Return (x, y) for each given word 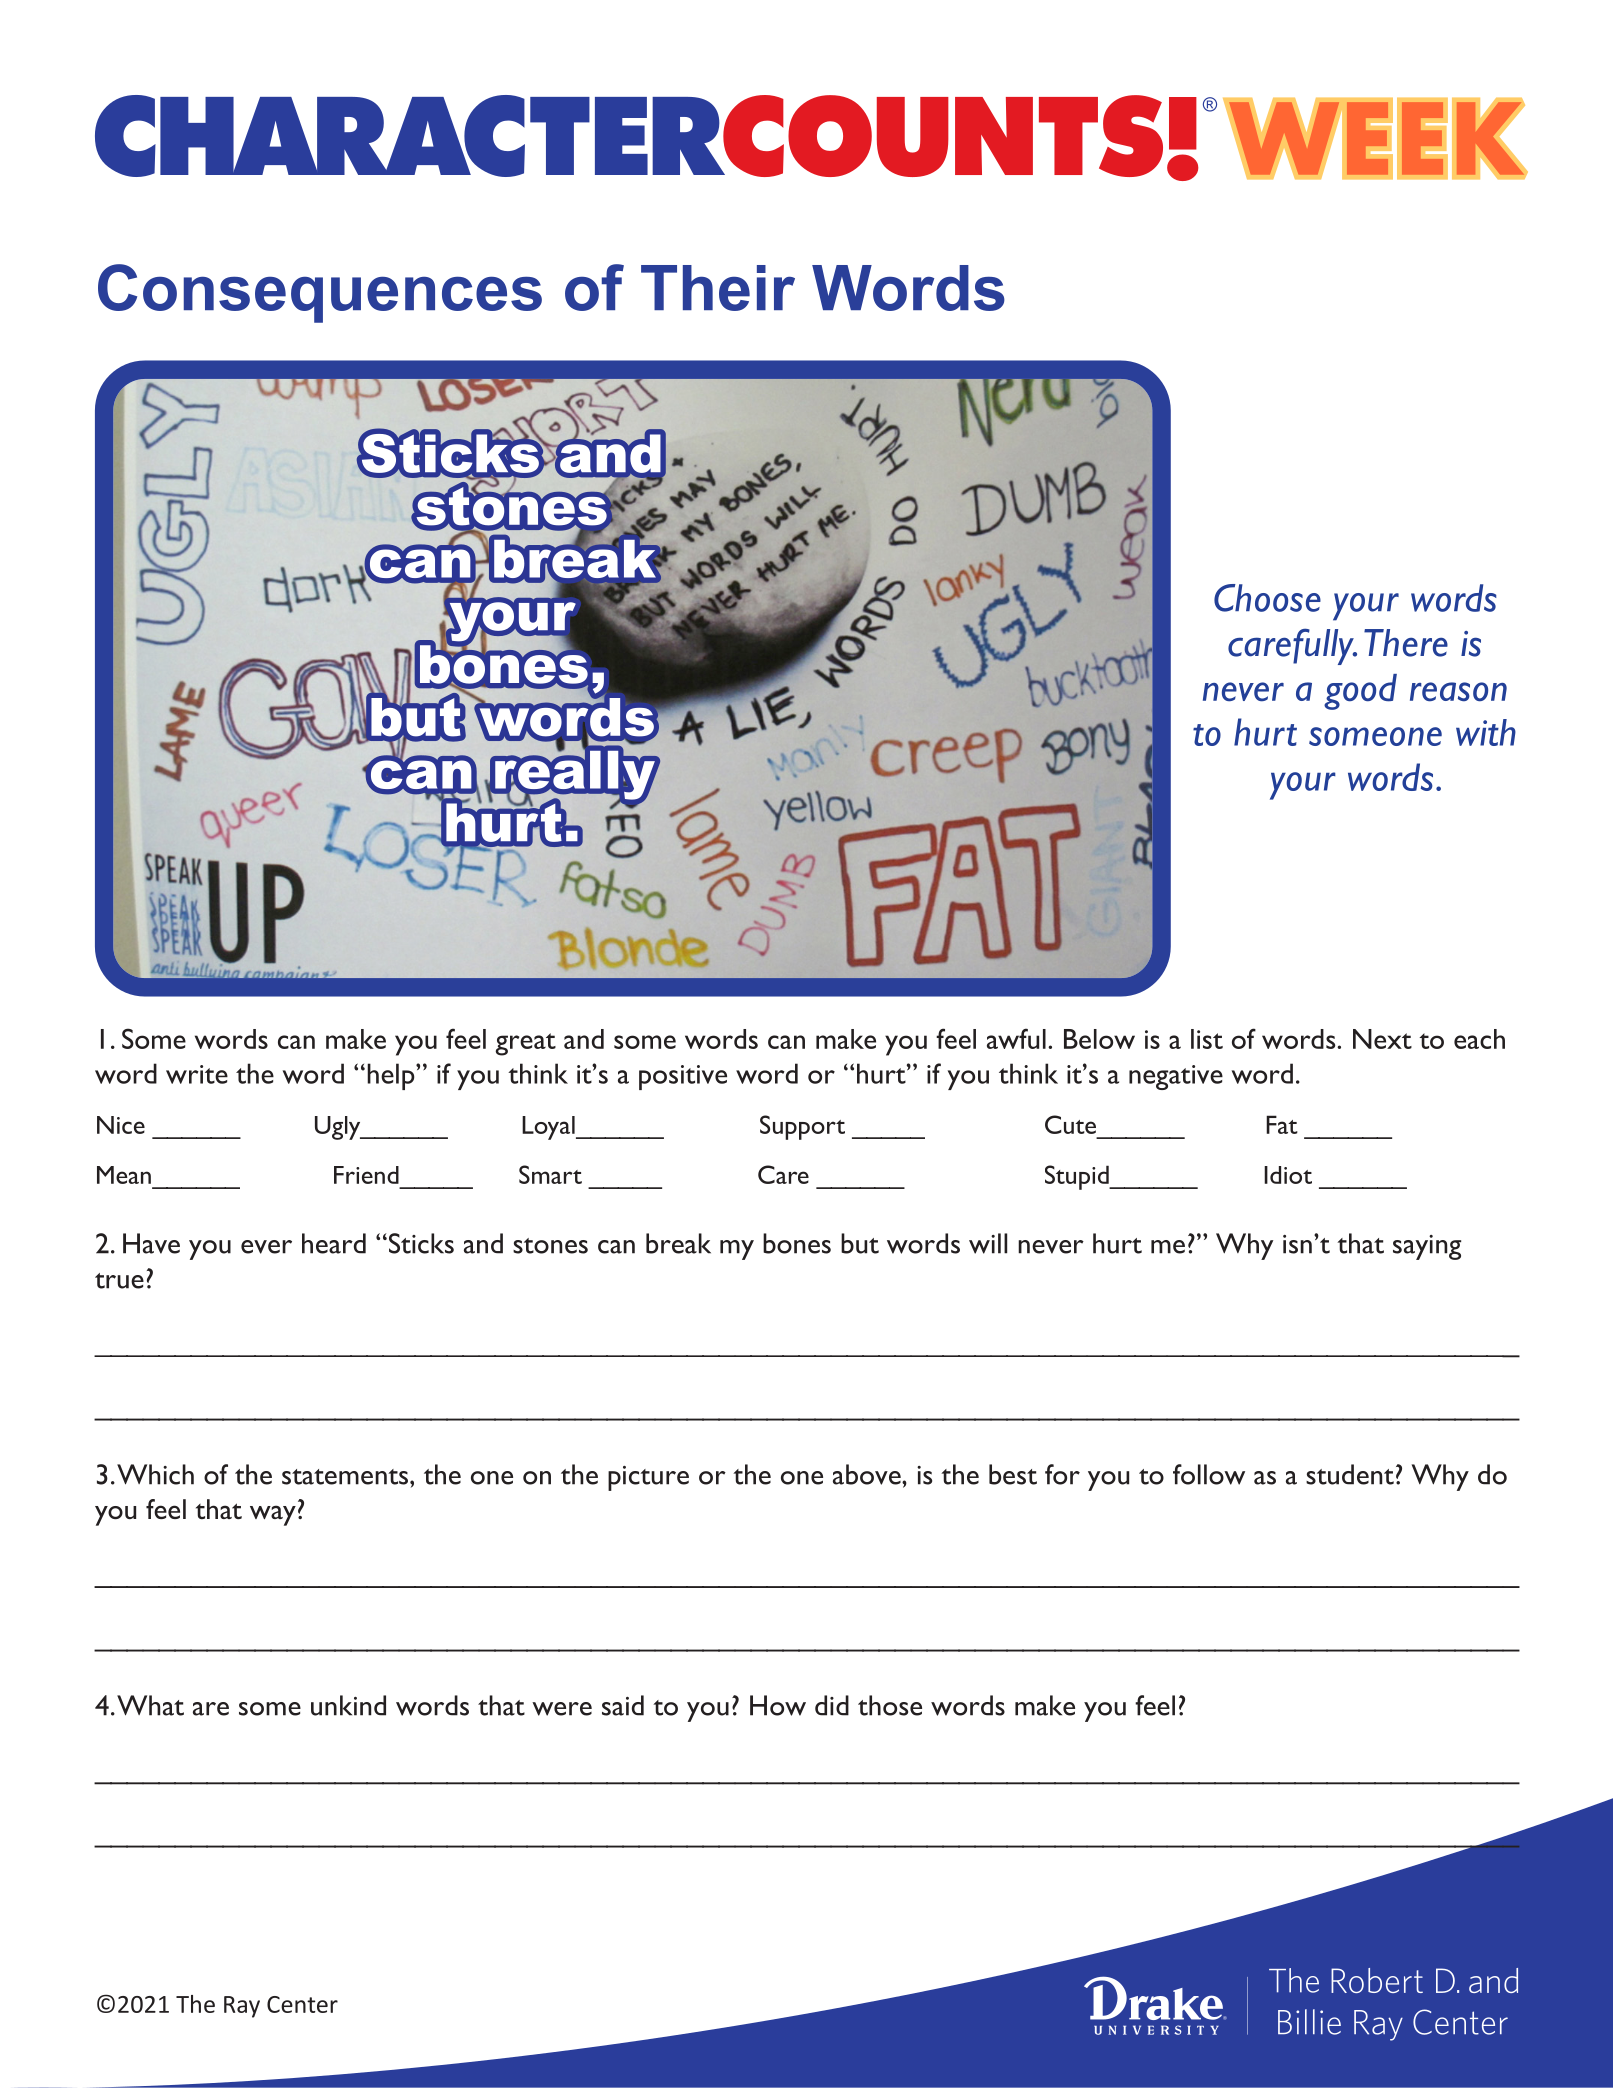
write (197, 1074)
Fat (1282, 1124)
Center (302, 2004)
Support (802, 1127)
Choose (1267, 598)
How (778, 1705)
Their (718, 288)
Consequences (320, 293)
